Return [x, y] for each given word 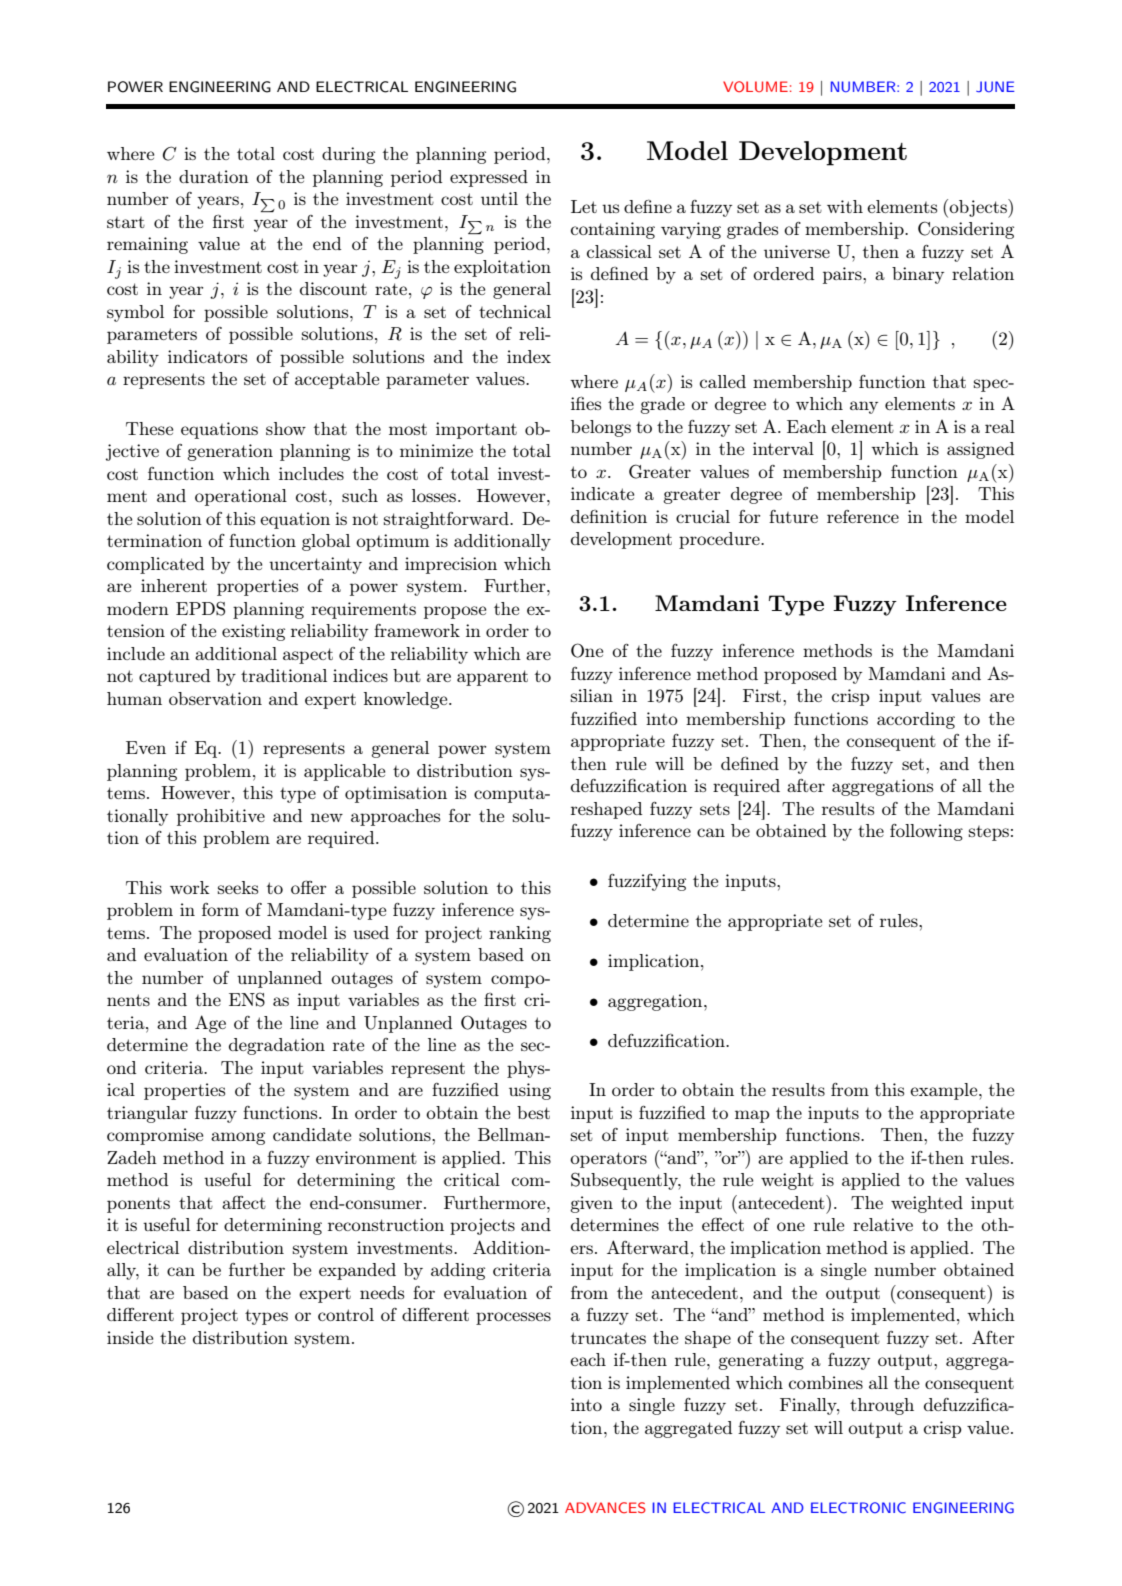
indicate [602, 493]
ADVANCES [605, 1508]
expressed [489, 178]
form [220, 909]
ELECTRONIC [858, 1508]
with [845, 206]
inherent [174, 585]
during [348, 155]
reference [863, 516]
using [530, 1091]
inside [130, 1337]
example [945, 1091]
